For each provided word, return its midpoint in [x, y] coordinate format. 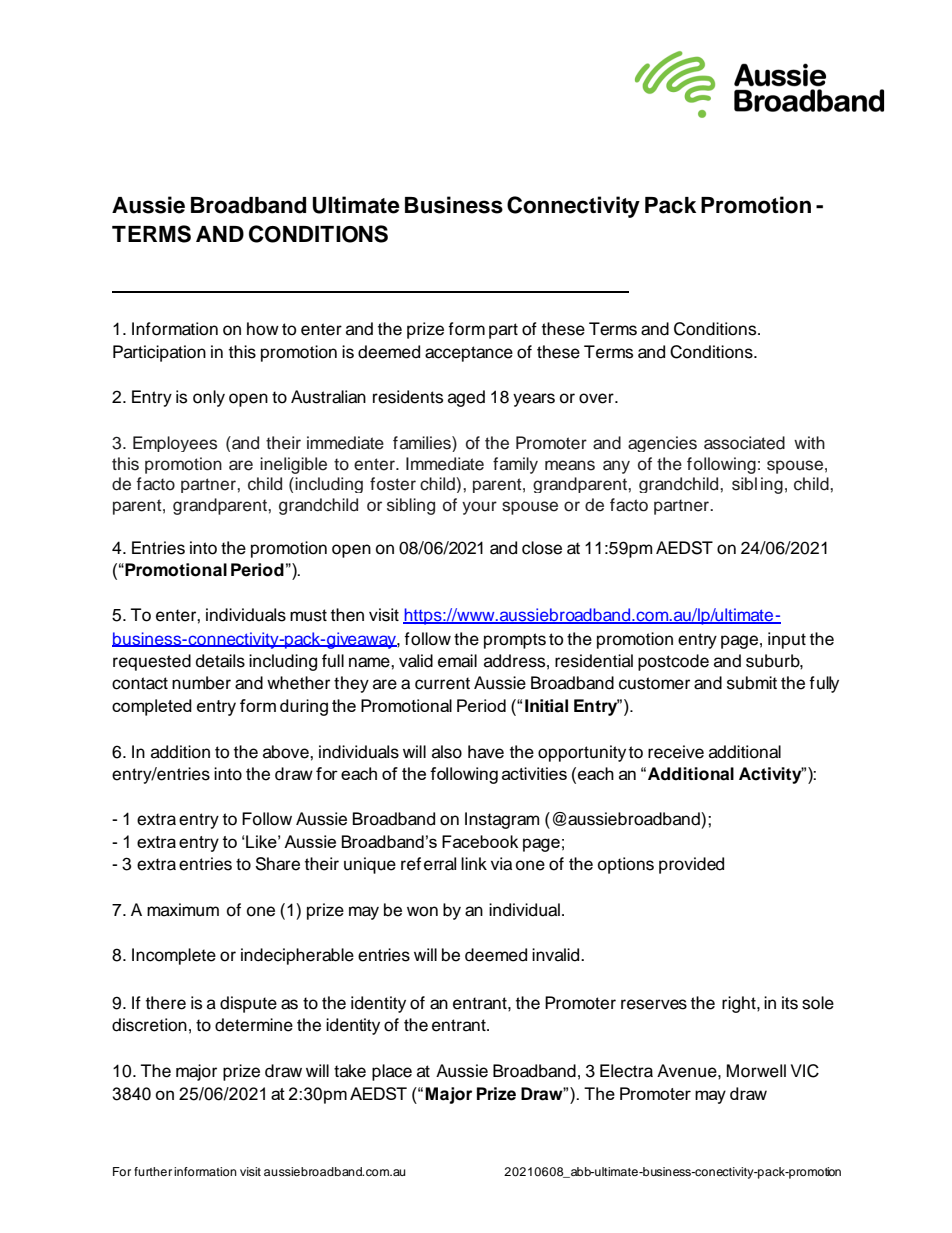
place [392, 1072]
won [422, 911]
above [287, 752]
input [787, 640]
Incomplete [174, 956]
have [486, 752]
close [542, 548]
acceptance [469, 354]
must [308, 615]
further [153, 1171]
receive [676, 752]
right [740, 1004]
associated [744, 443]
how [263, 329]
